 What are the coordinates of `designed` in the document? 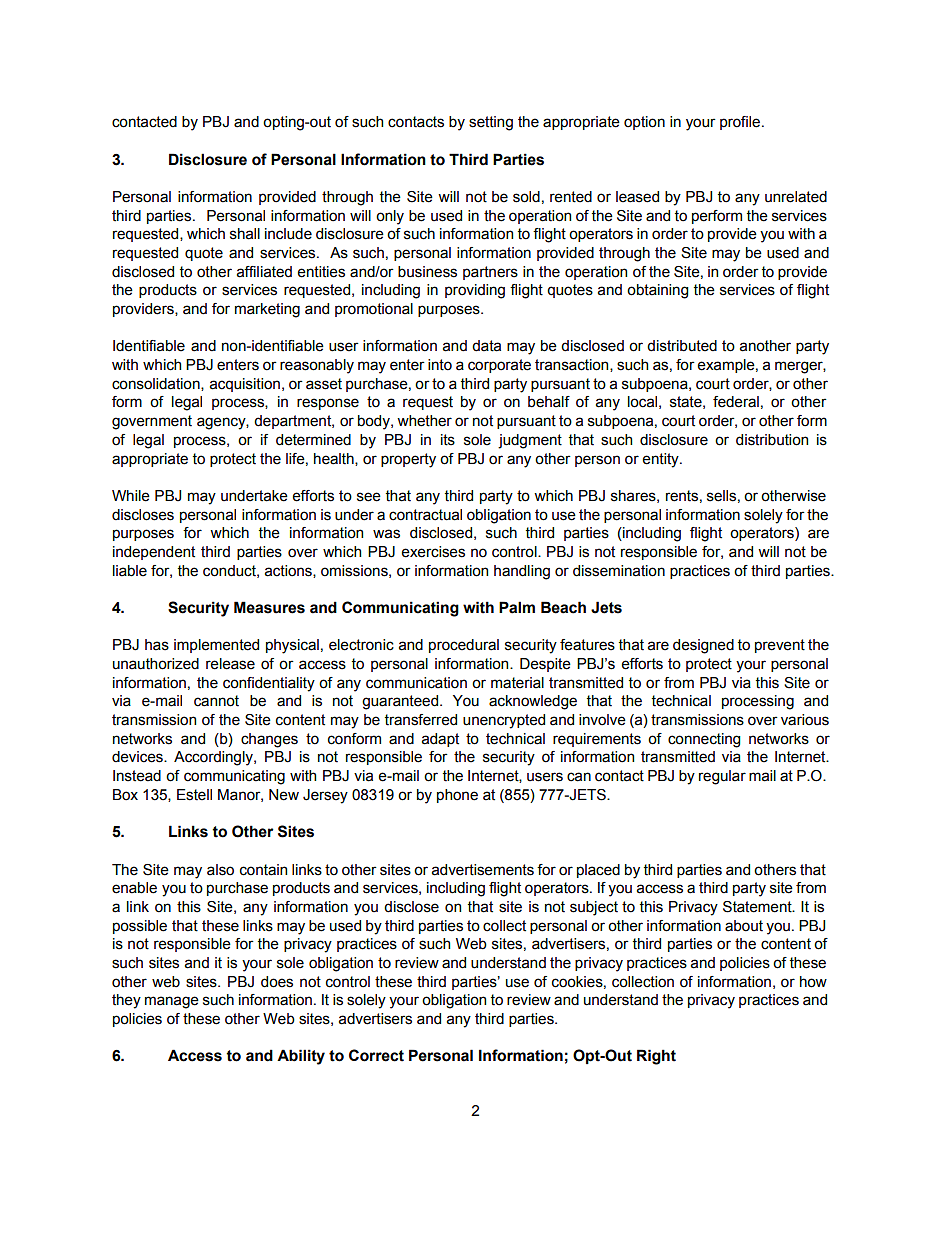 It's located at (703, 646).
